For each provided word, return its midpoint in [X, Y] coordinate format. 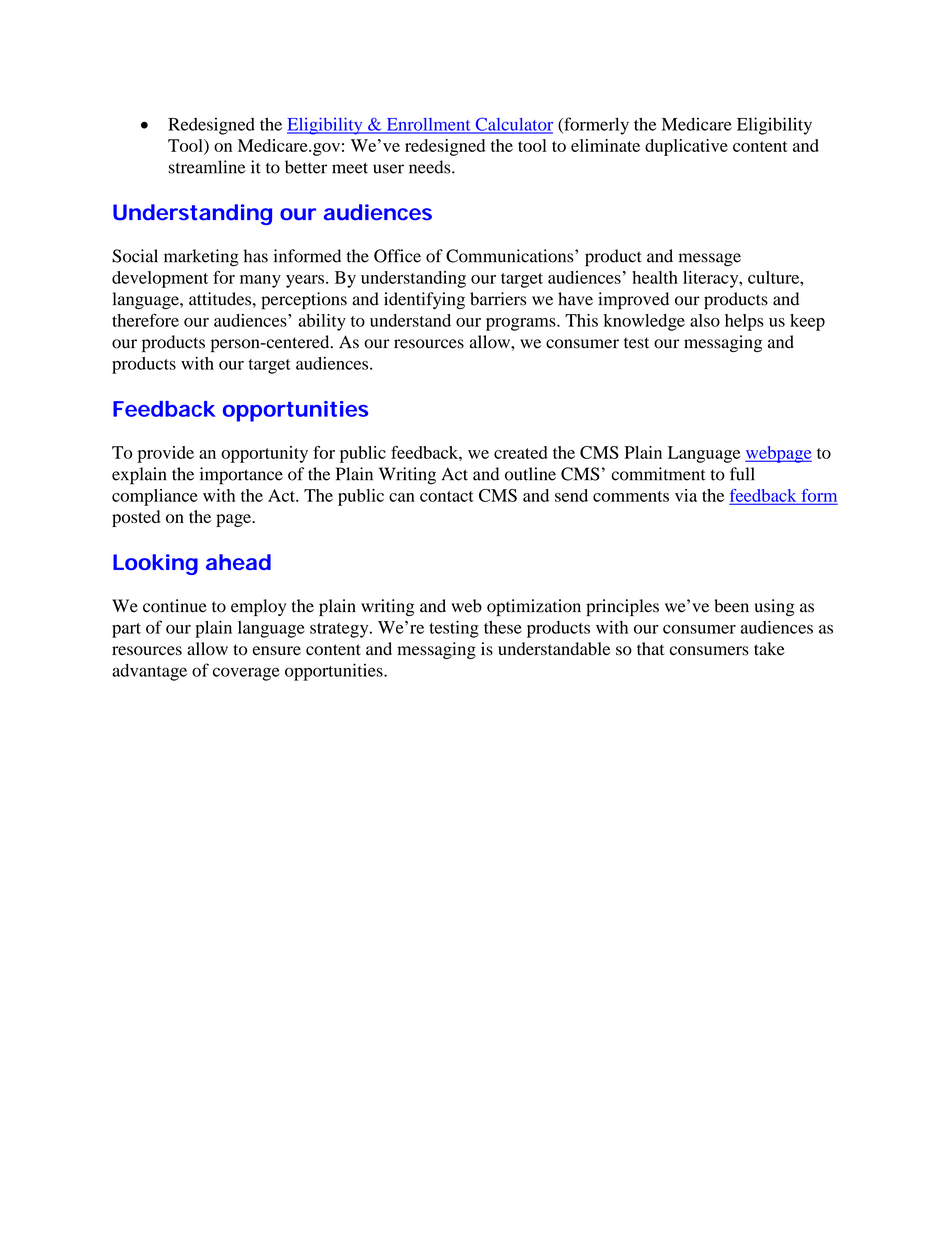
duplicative [686, 147]
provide [166, 454]
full [742, 474]
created [521, 452]
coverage [246, 674]
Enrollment [428, 125]
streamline [207, 167]
